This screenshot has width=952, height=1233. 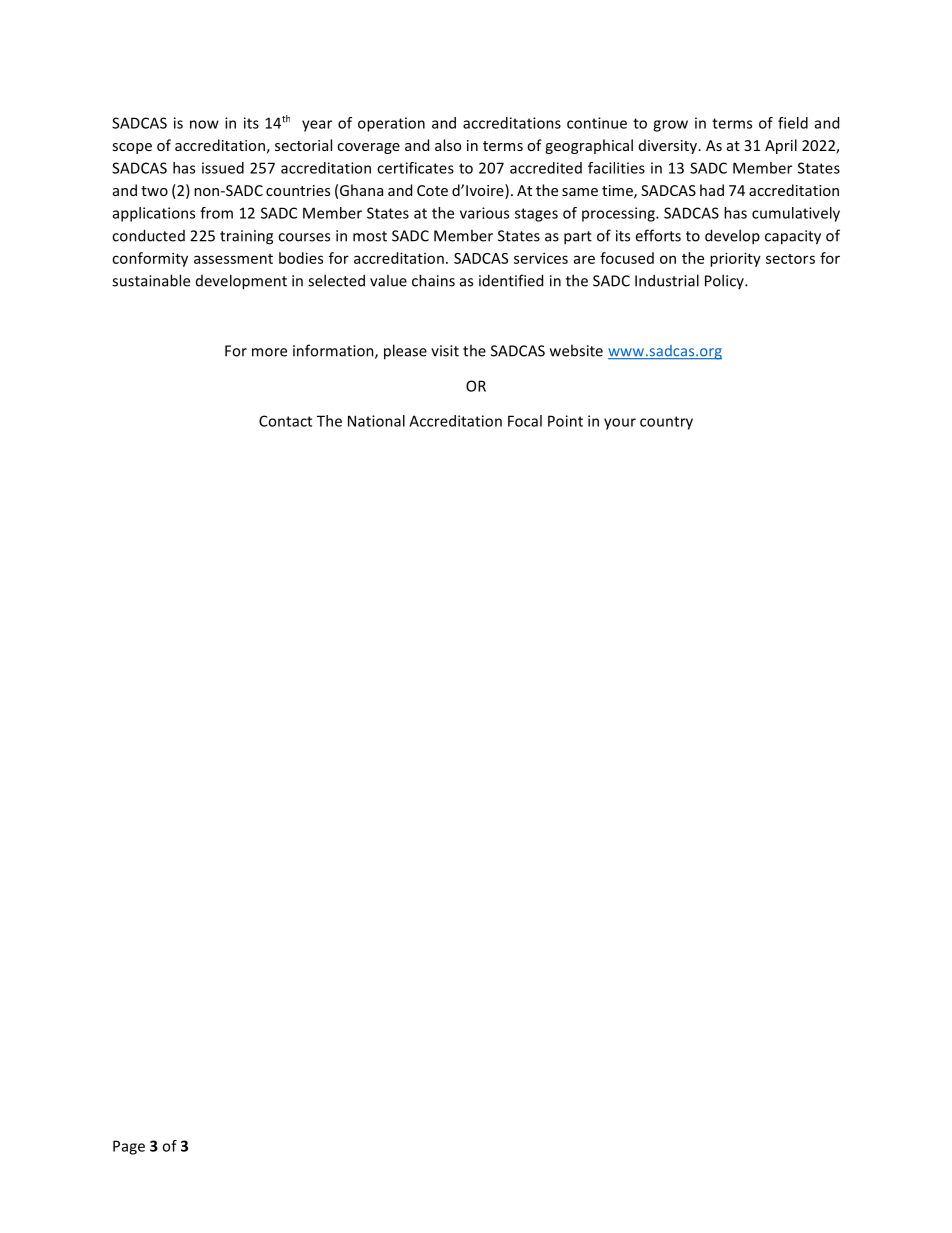 What do you see at coordinates (376, 421) in the screenshot?
I see `National` at bounding box center [376, 421].
